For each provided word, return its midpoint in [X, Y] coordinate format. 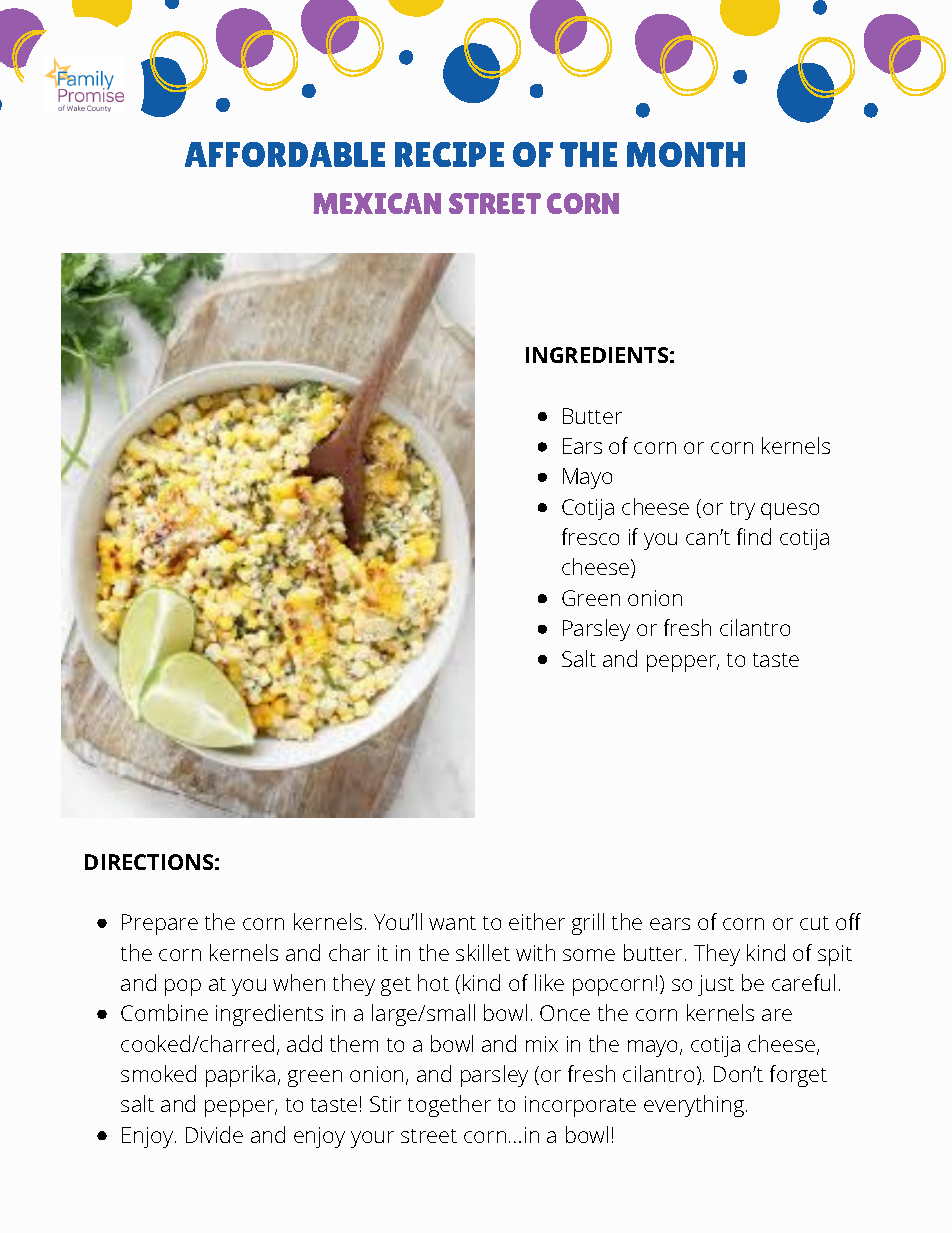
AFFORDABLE [285, 154]
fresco [590, 536]
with [535, 952]
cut [814, 923]
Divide [214, 1134]
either [537, 921]
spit [835, 955]
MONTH [686, 154]
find [754, 536]
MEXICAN [377, 203]
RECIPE [449, 154]
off [848, 921]
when [299, 982]
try [742, 510]
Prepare [160, 924]
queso [790, 511]
